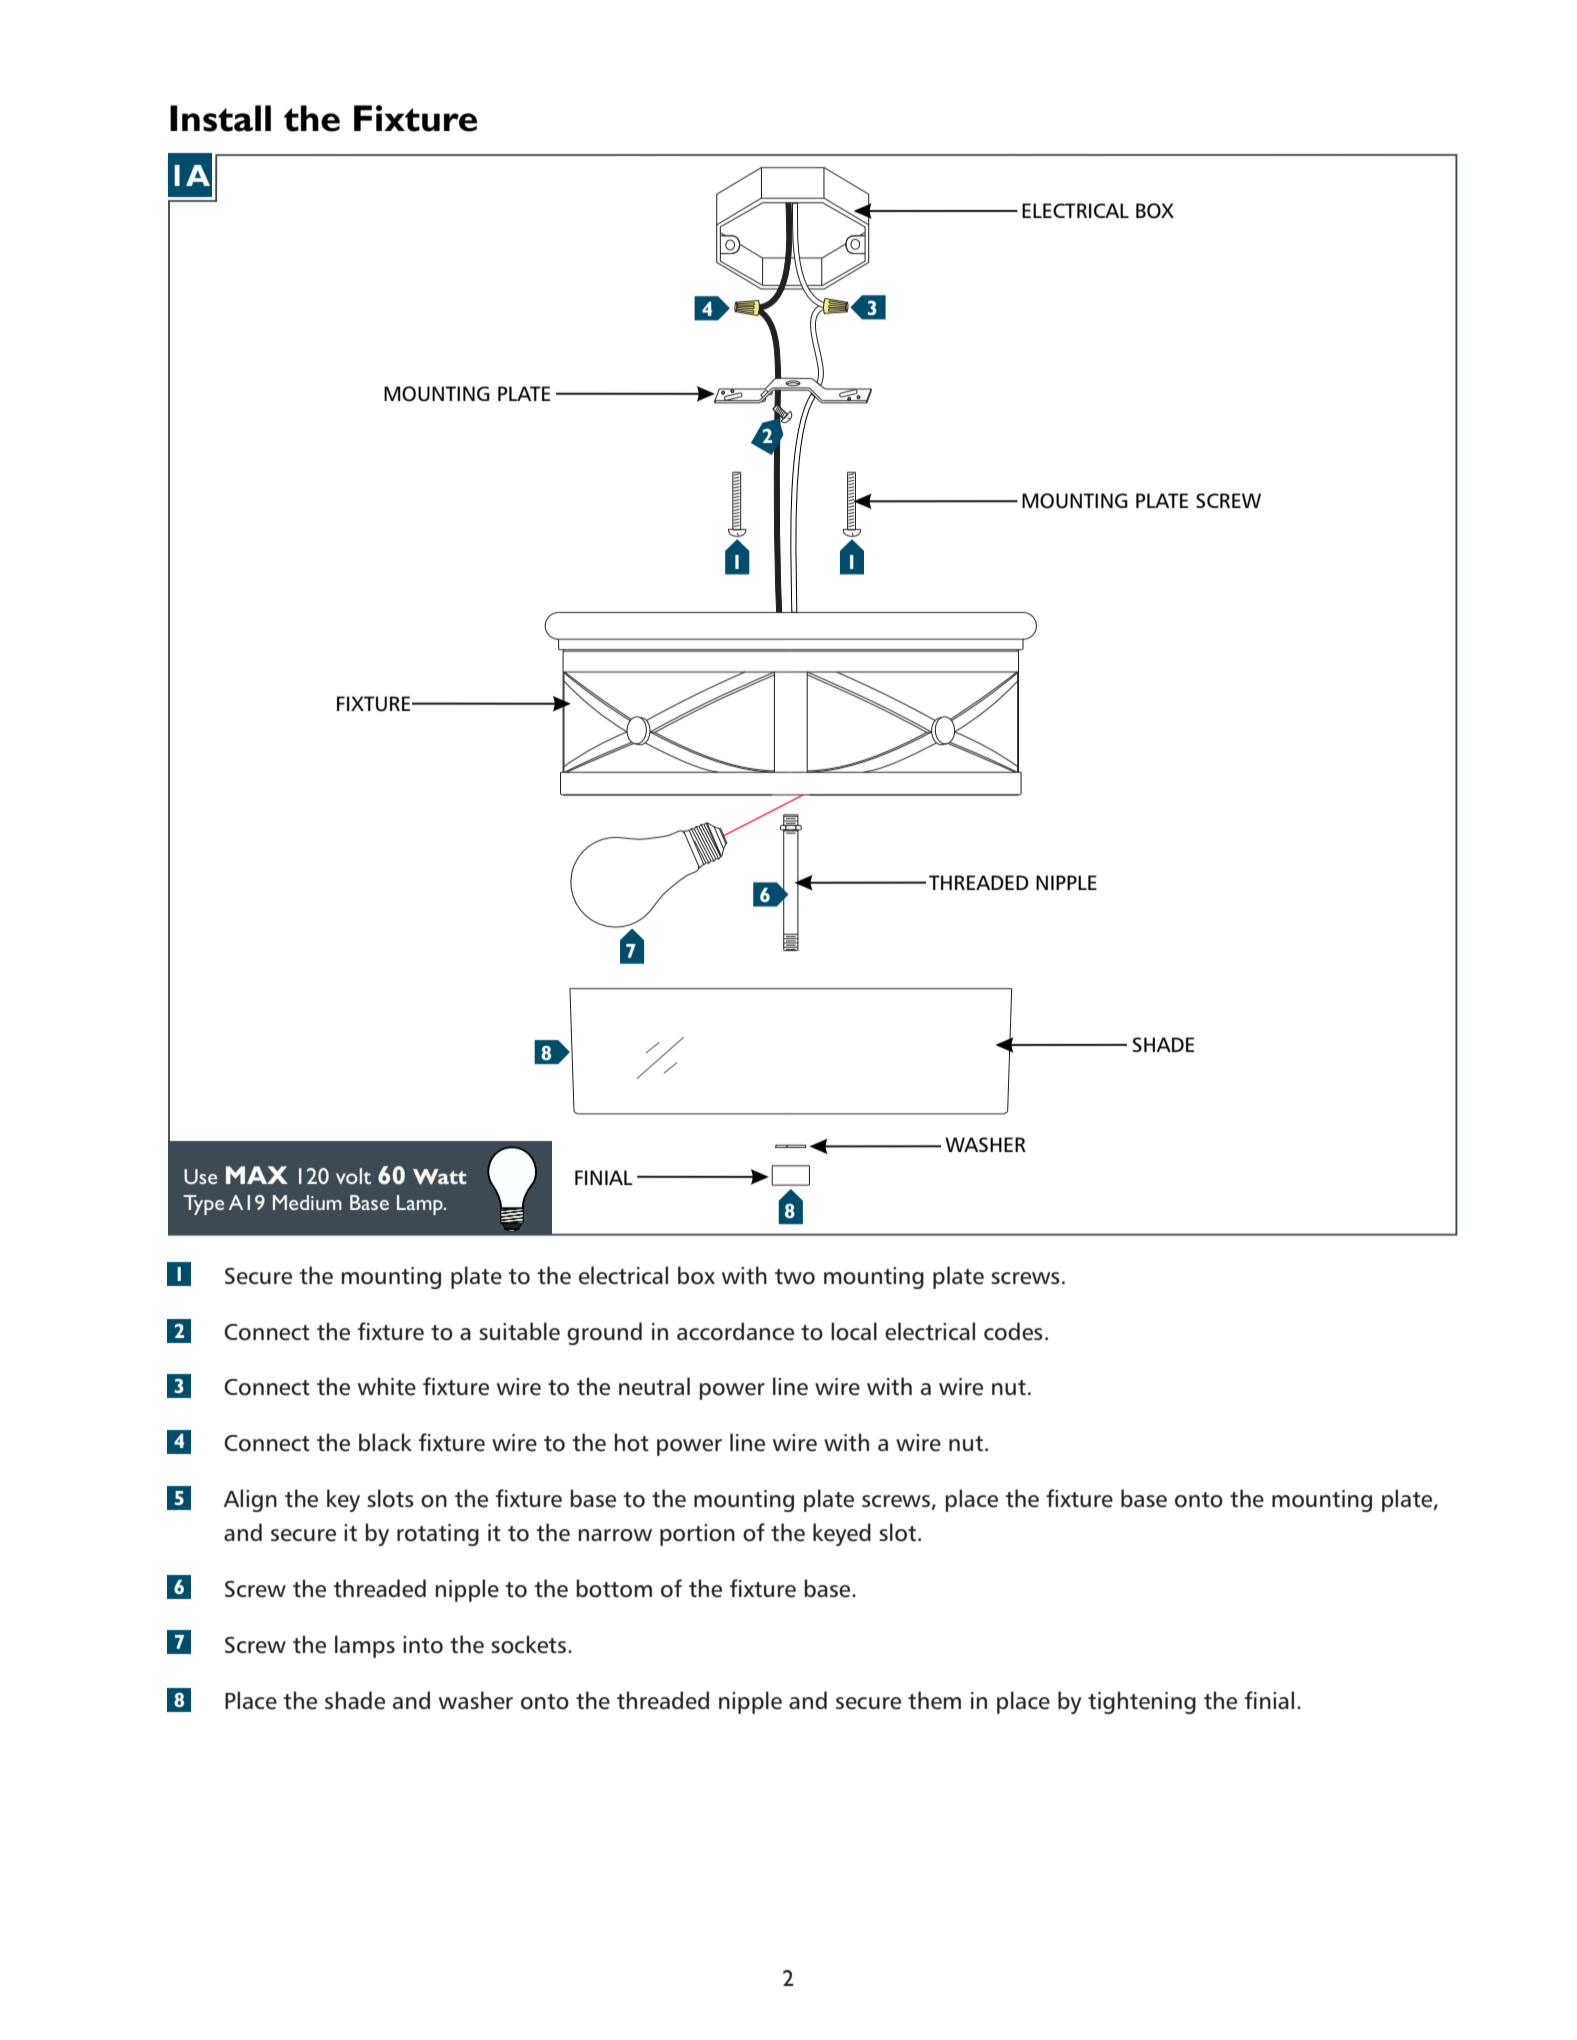 The height and width of the image is (2040, 1577). What do you see at coordinates (307, 1202) in the image?
I see `Medium` at bounding box center [307, 1202].
